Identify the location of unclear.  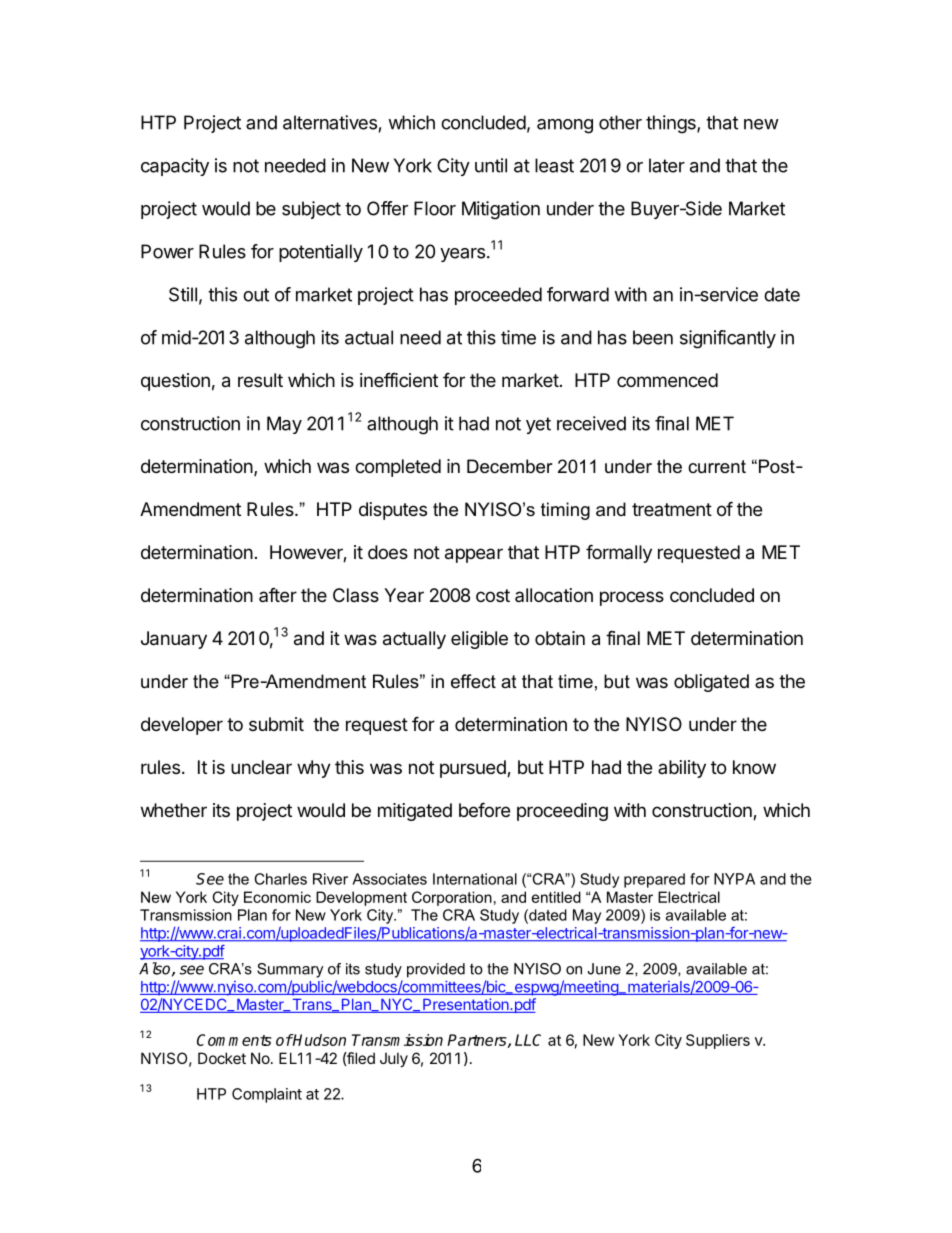
(261, 767).
